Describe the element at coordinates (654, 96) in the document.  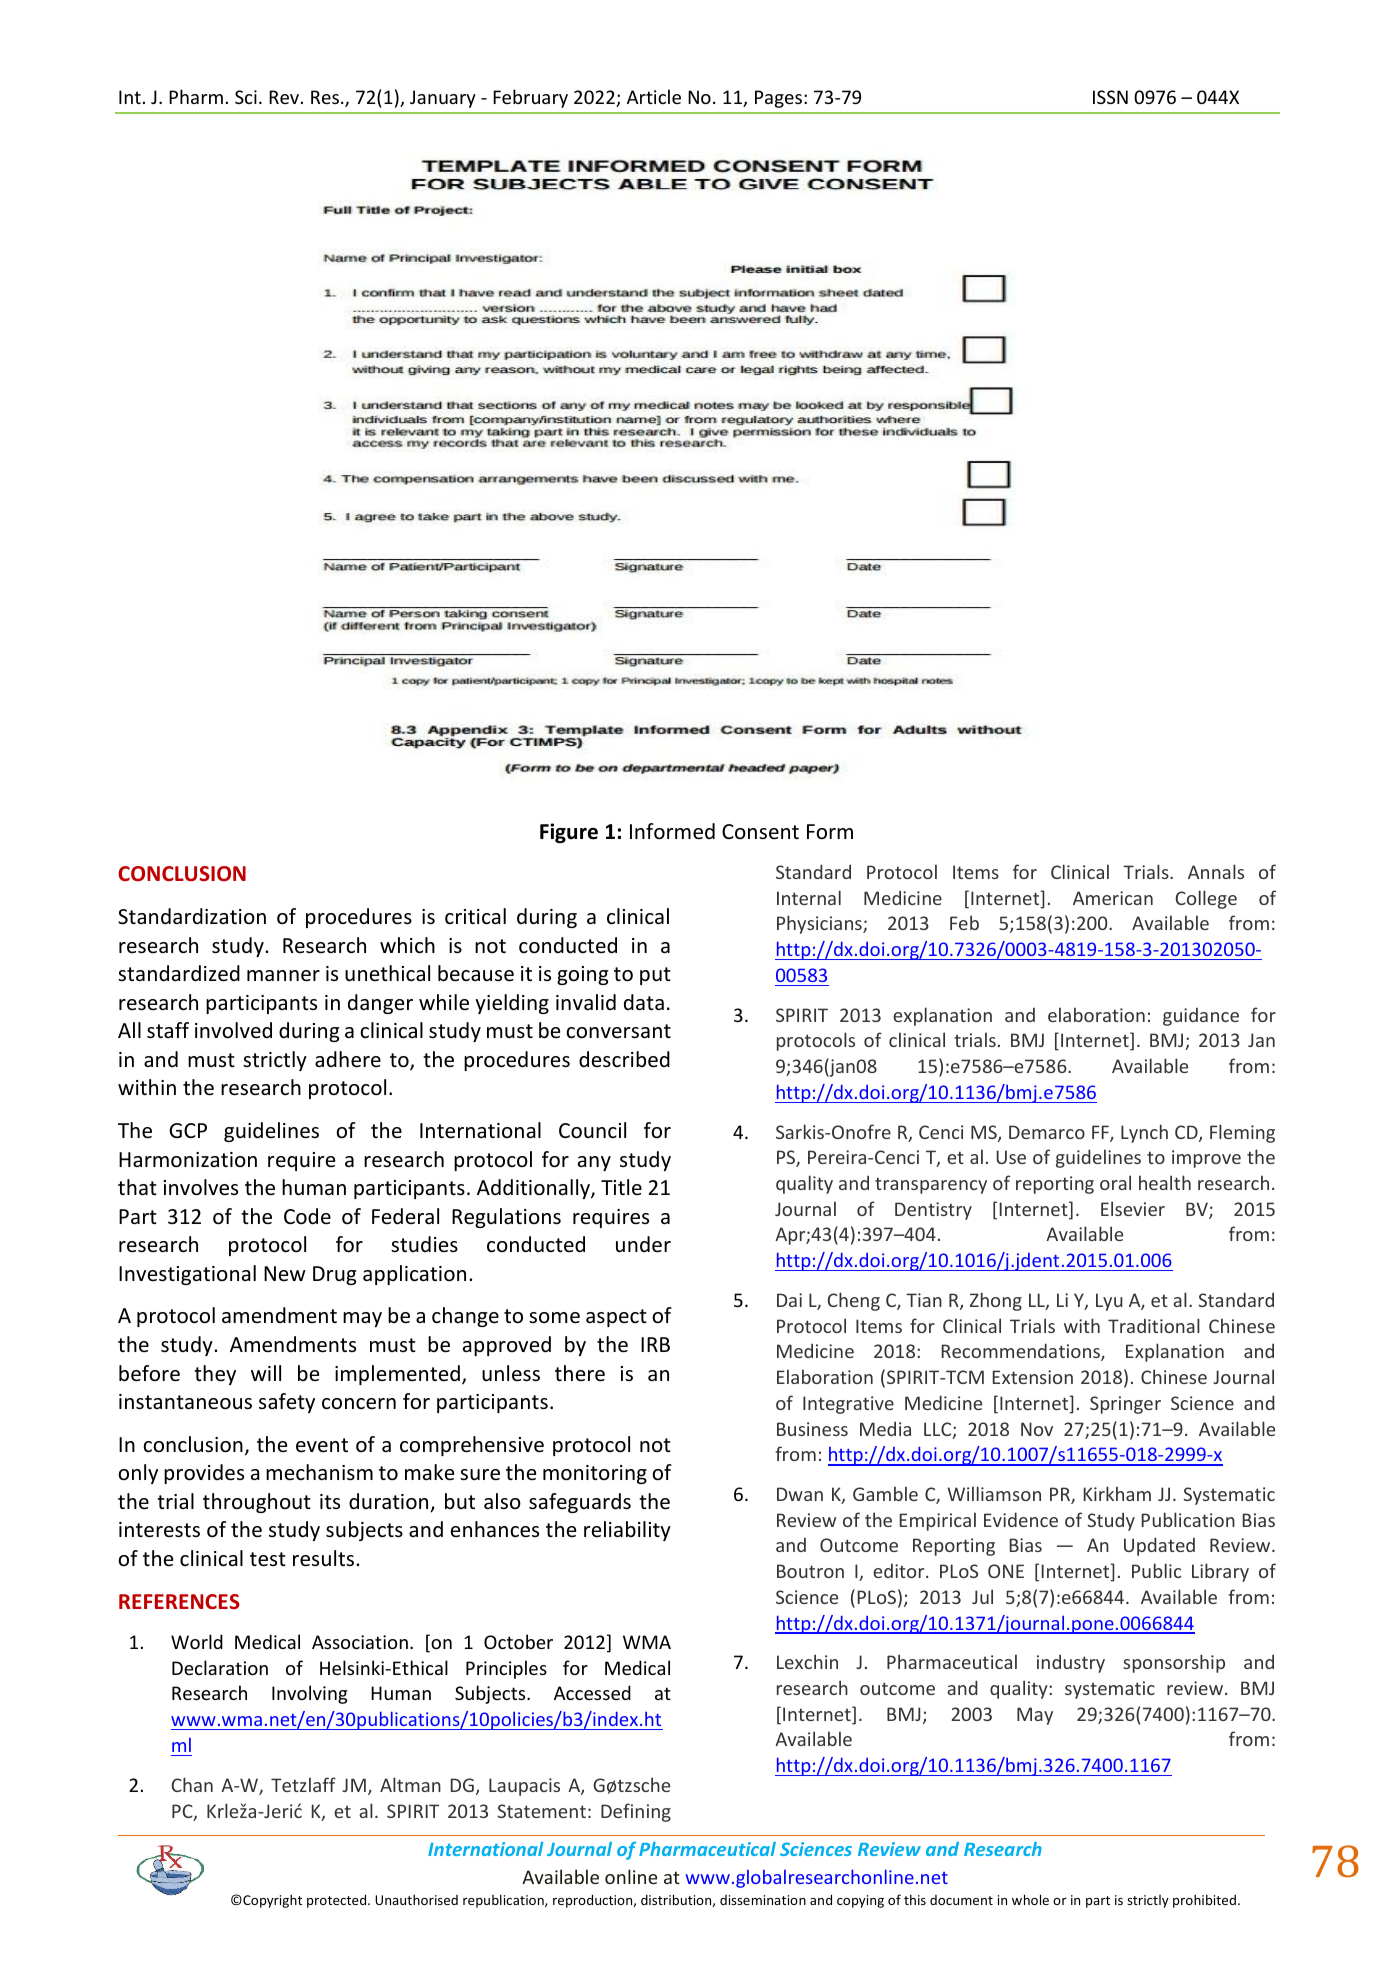
I see `Article` at that location.
